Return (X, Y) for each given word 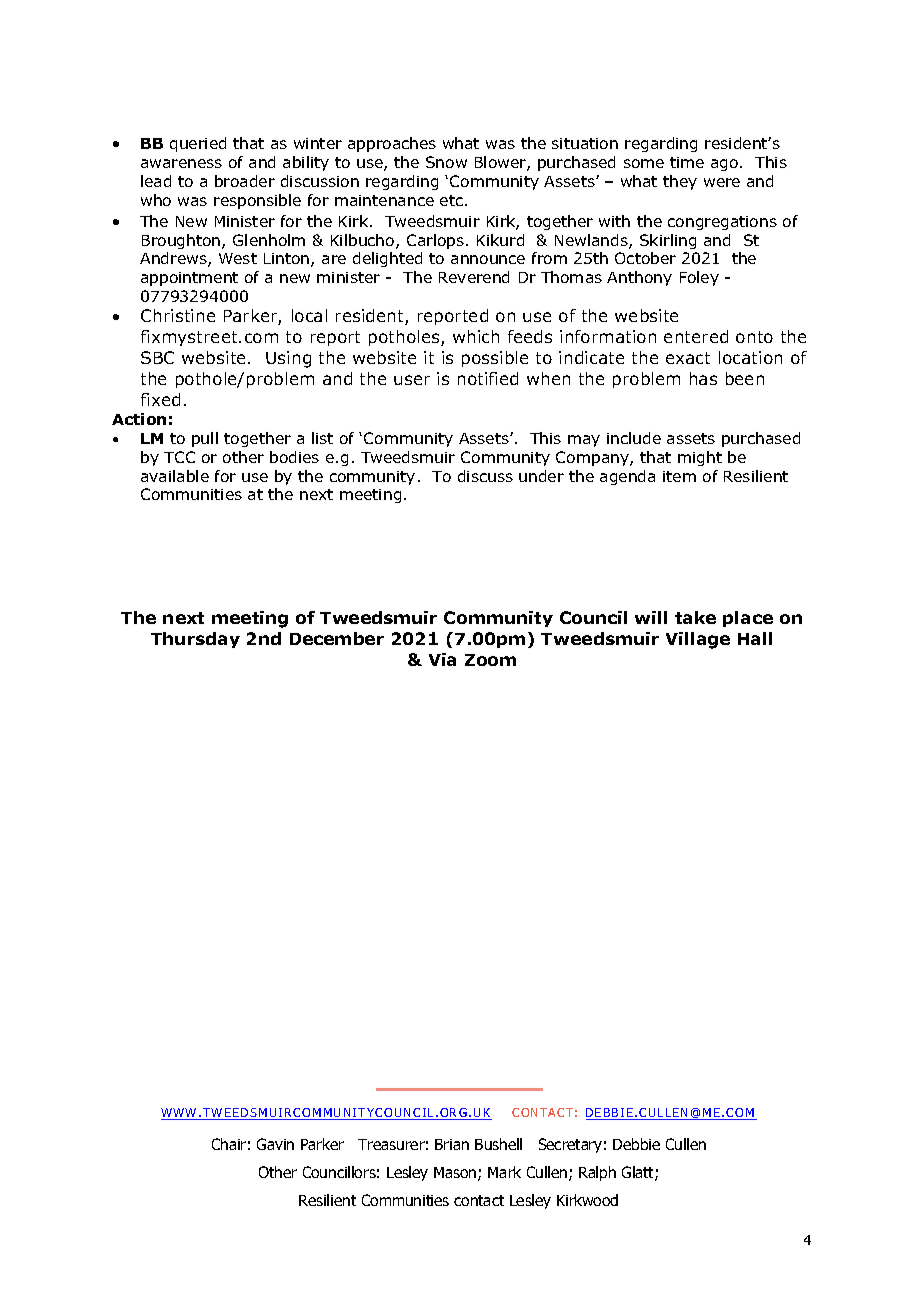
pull (205, 439)
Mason (456, 1174)
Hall (755, 638)
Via (442, 659)
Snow (446, 162)
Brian (452, 1144)
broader (245, 181)
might (700, 458)
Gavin (275, 1144)
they (680, 182)
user (412, 380)
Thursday (195, 640)
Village (698, 640)
